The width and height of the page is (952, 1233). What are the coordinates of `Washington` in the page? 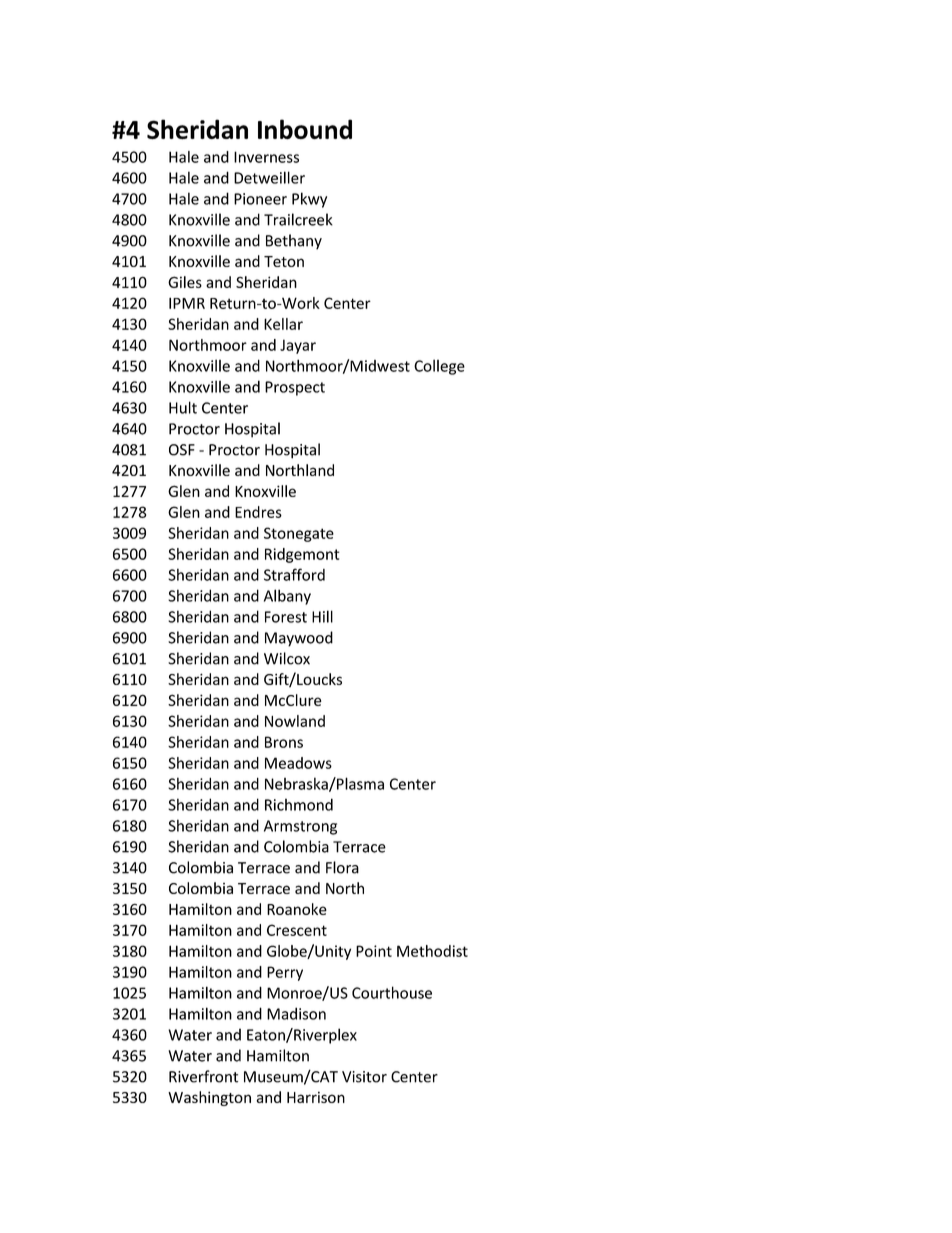 It's located at (209, 1098).
